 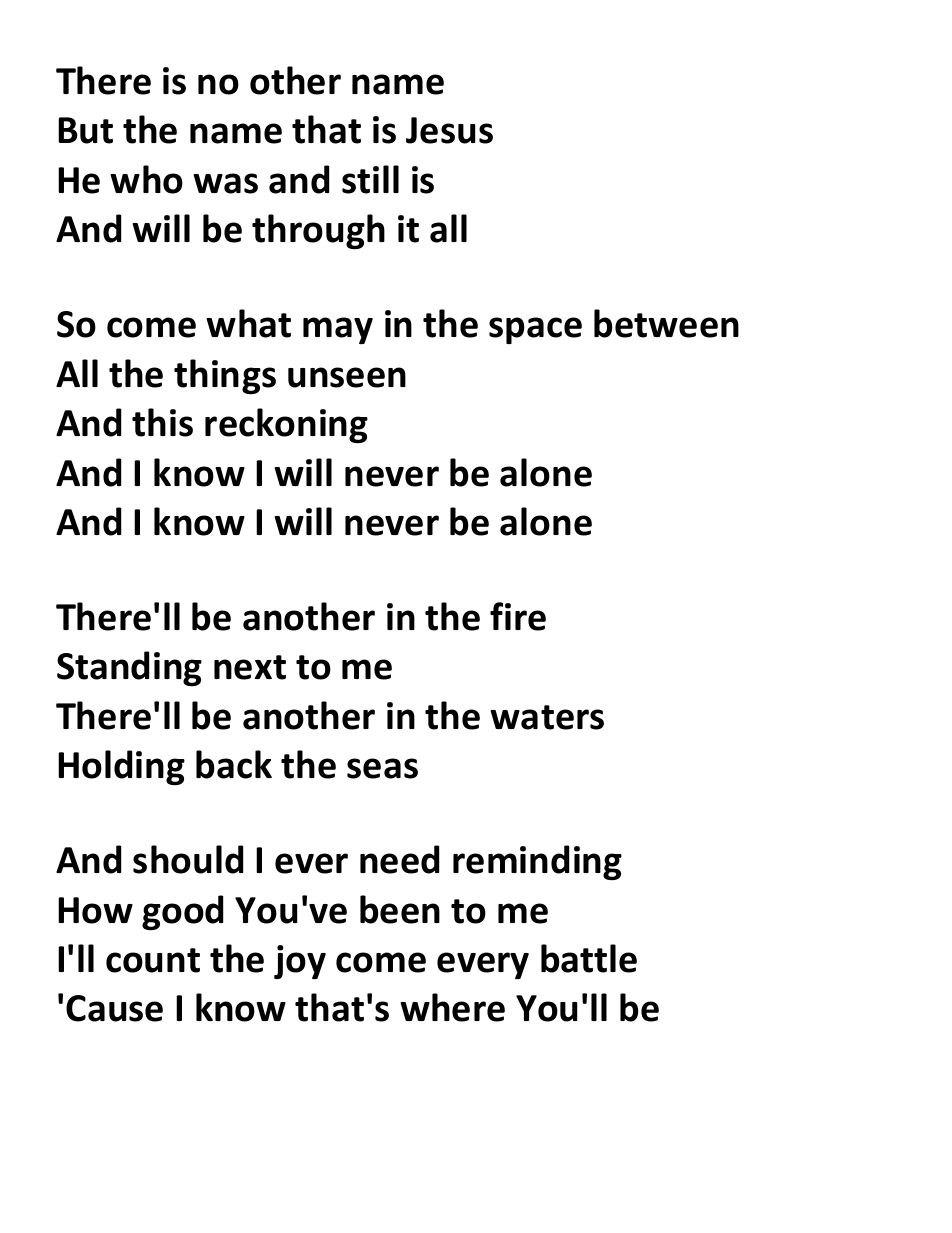 What do you see at coordinates (146, 179) in the document?
I see `who` at bounding box center [146, 179].
